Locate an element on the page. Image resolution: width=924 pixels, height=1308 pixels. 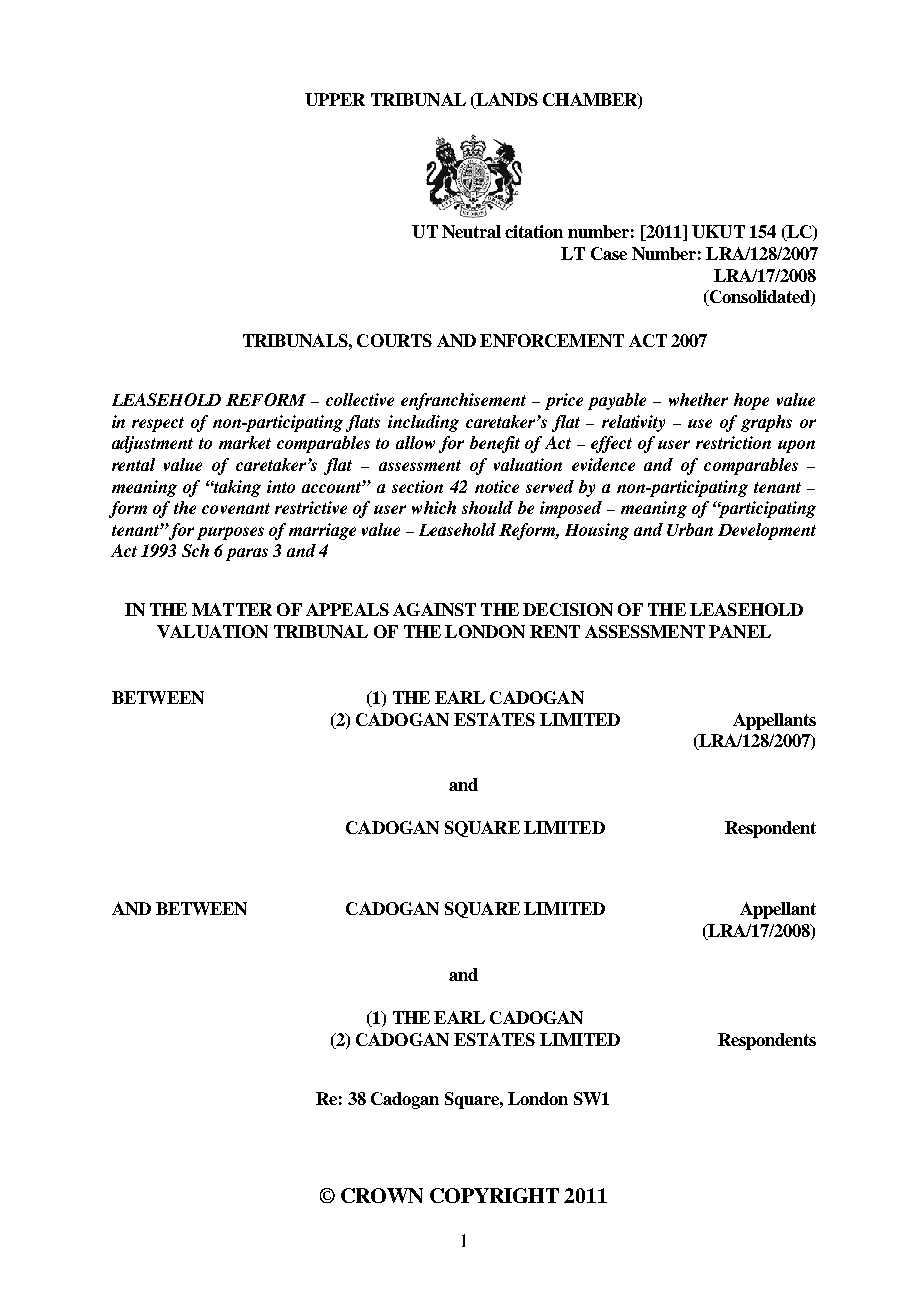
PANEL is located at coordinates (740, 631).
